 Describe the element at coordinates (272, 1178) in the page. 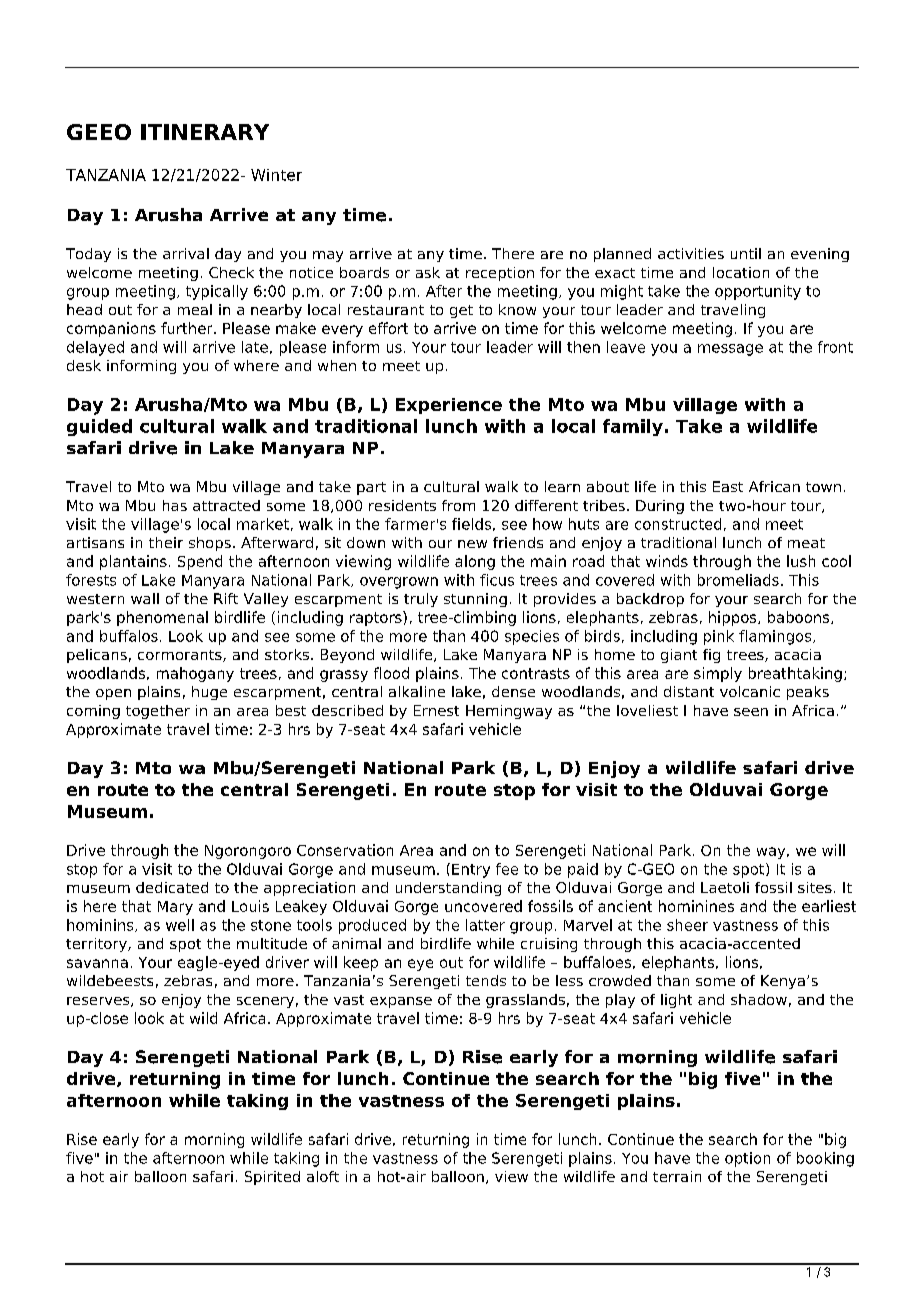

I see `Spirited` at that location.
